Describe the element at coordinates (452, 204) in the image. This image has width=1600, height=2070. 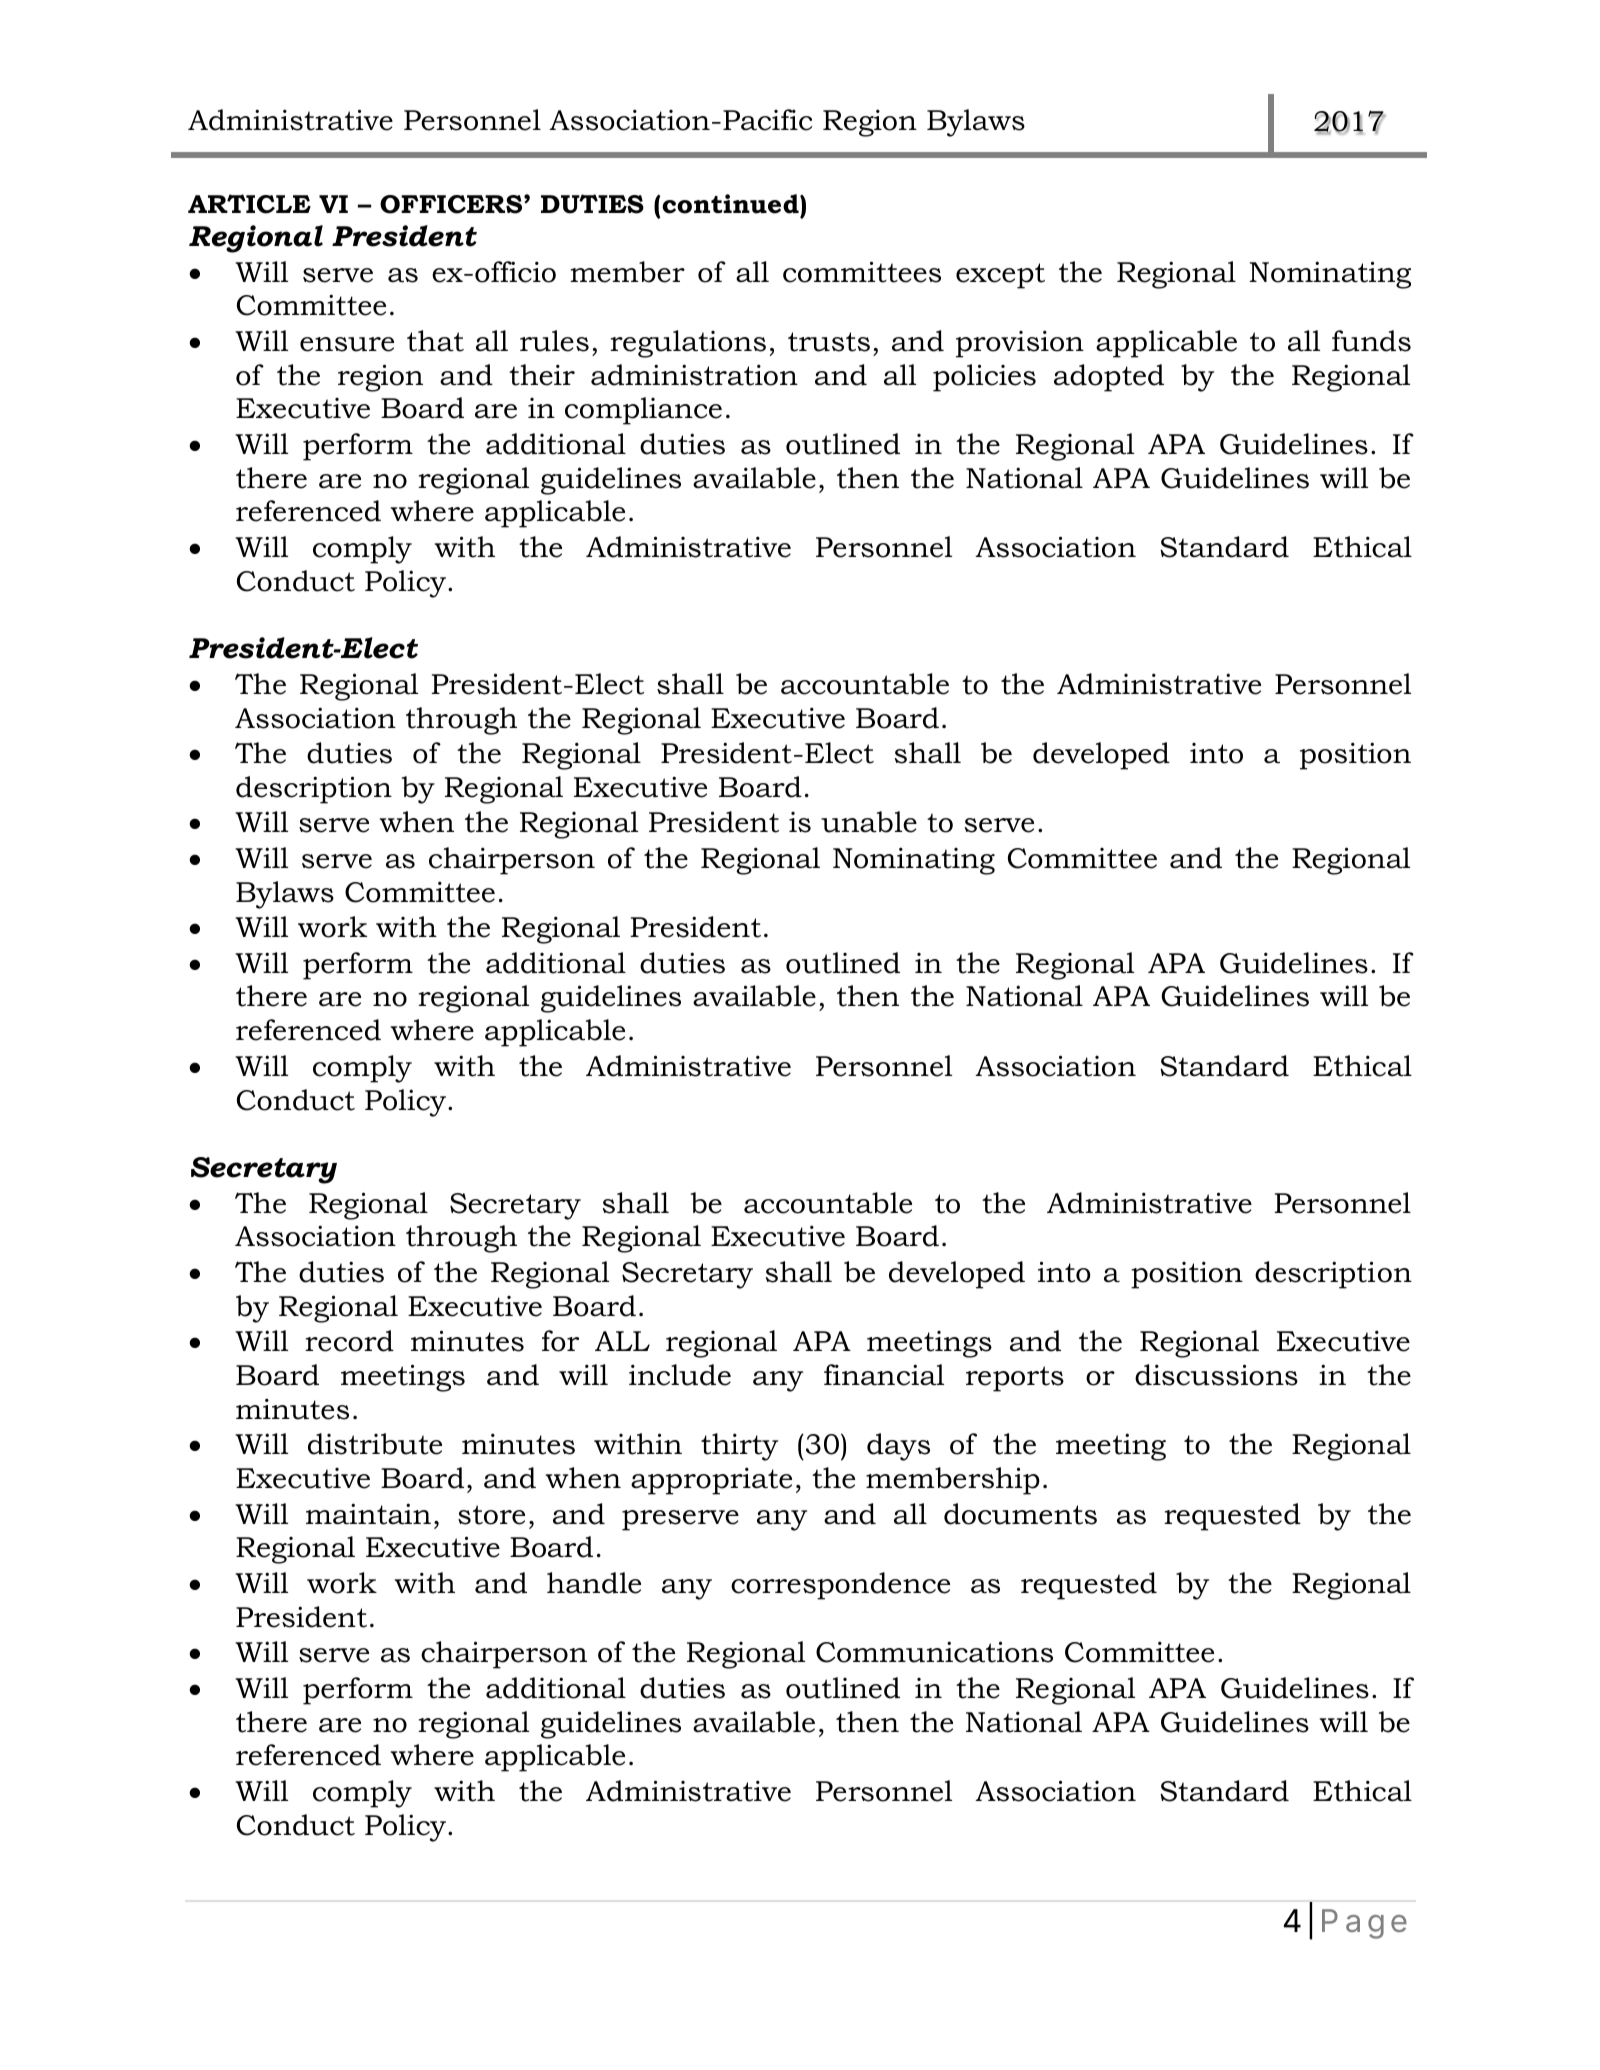
I see `OFFICERS` at that location.
